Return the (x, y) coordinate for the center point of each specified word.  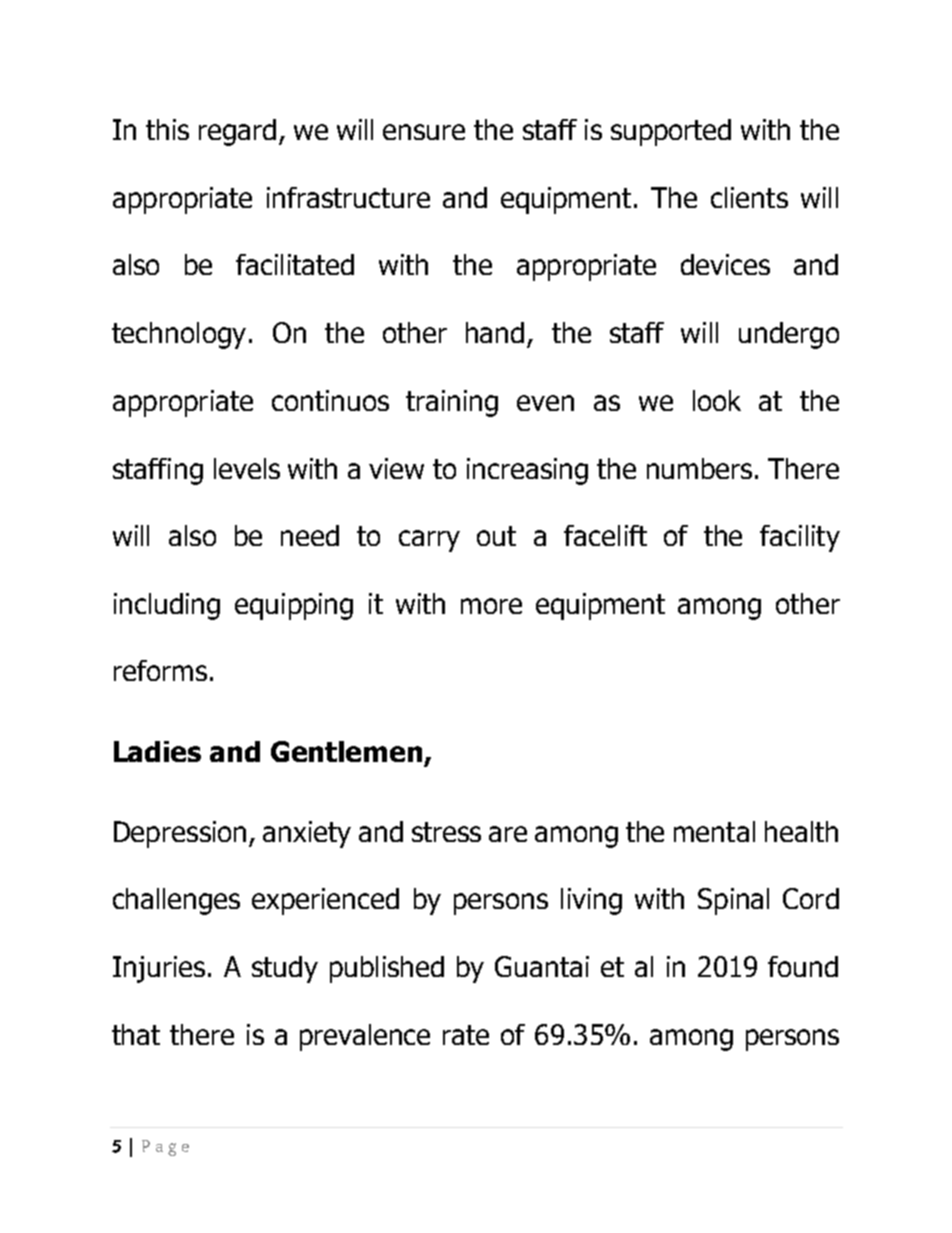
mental (714, 831)
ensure (424, 132)
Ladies (157, 751)
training (452, 403)
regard (237, 132)
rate (466, 1035)
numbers (699, 468)
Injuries (159, 969)
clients (749, 197)
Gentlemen (346, 751)
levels (247, 468)
